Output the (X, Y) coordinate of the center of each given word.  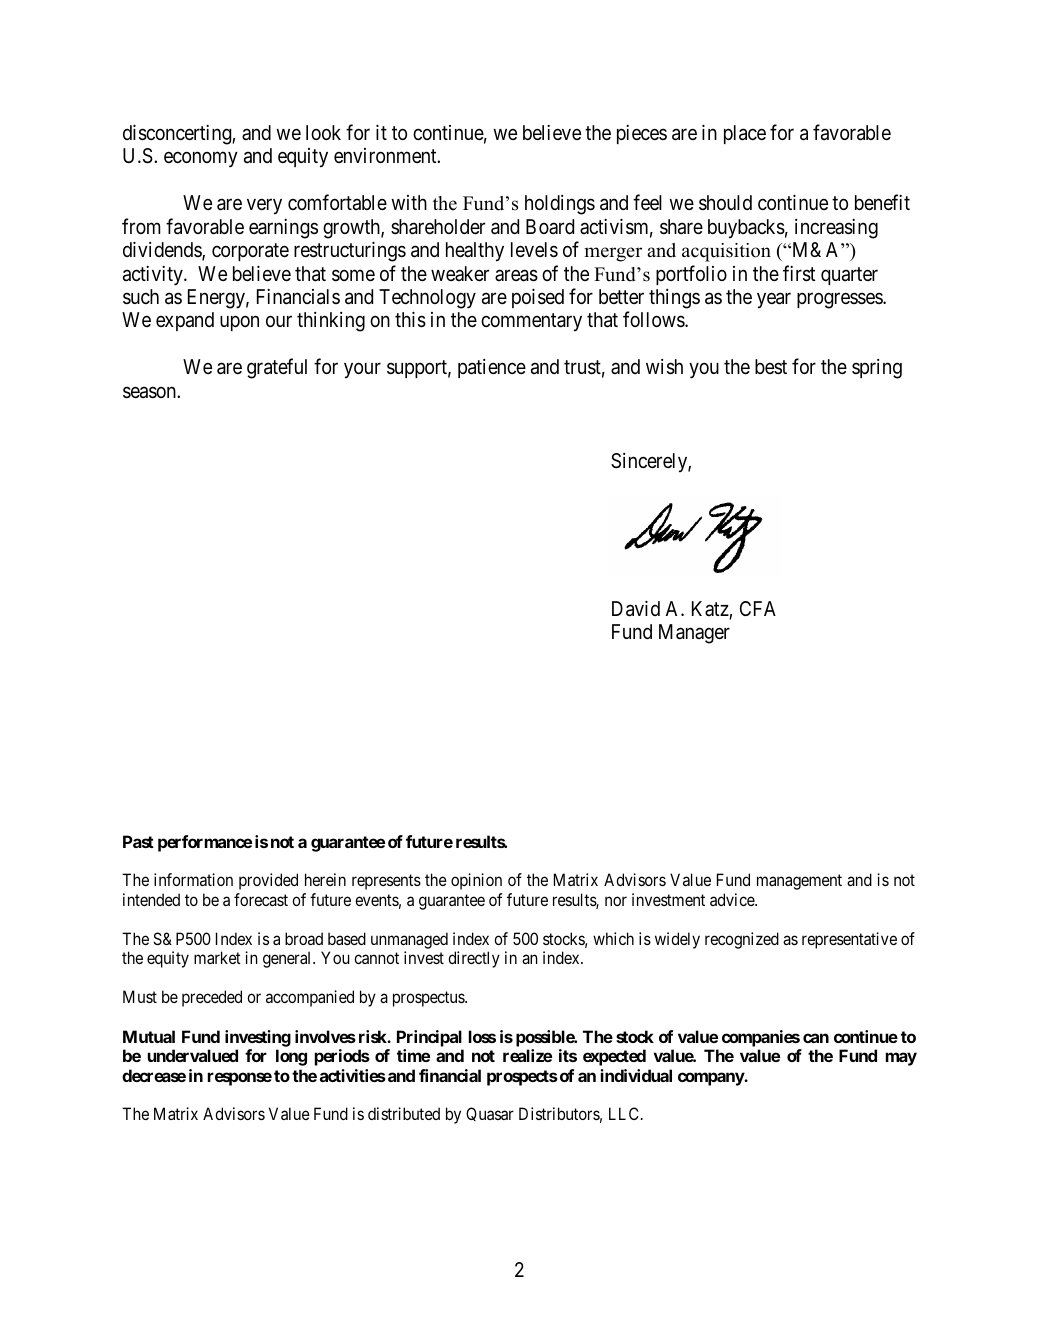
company (711, 1079)
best (771, 366)
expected (614, 1057)
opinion (476, 881)
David (636, 609)
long (291, 1057)
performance (205, 843)
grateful (277, 368)
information (193, 879)
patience (492, 368)
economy (201, 159)
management (799, 882)
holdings (560, 205)
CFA (758, 608)
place (745, 134)
